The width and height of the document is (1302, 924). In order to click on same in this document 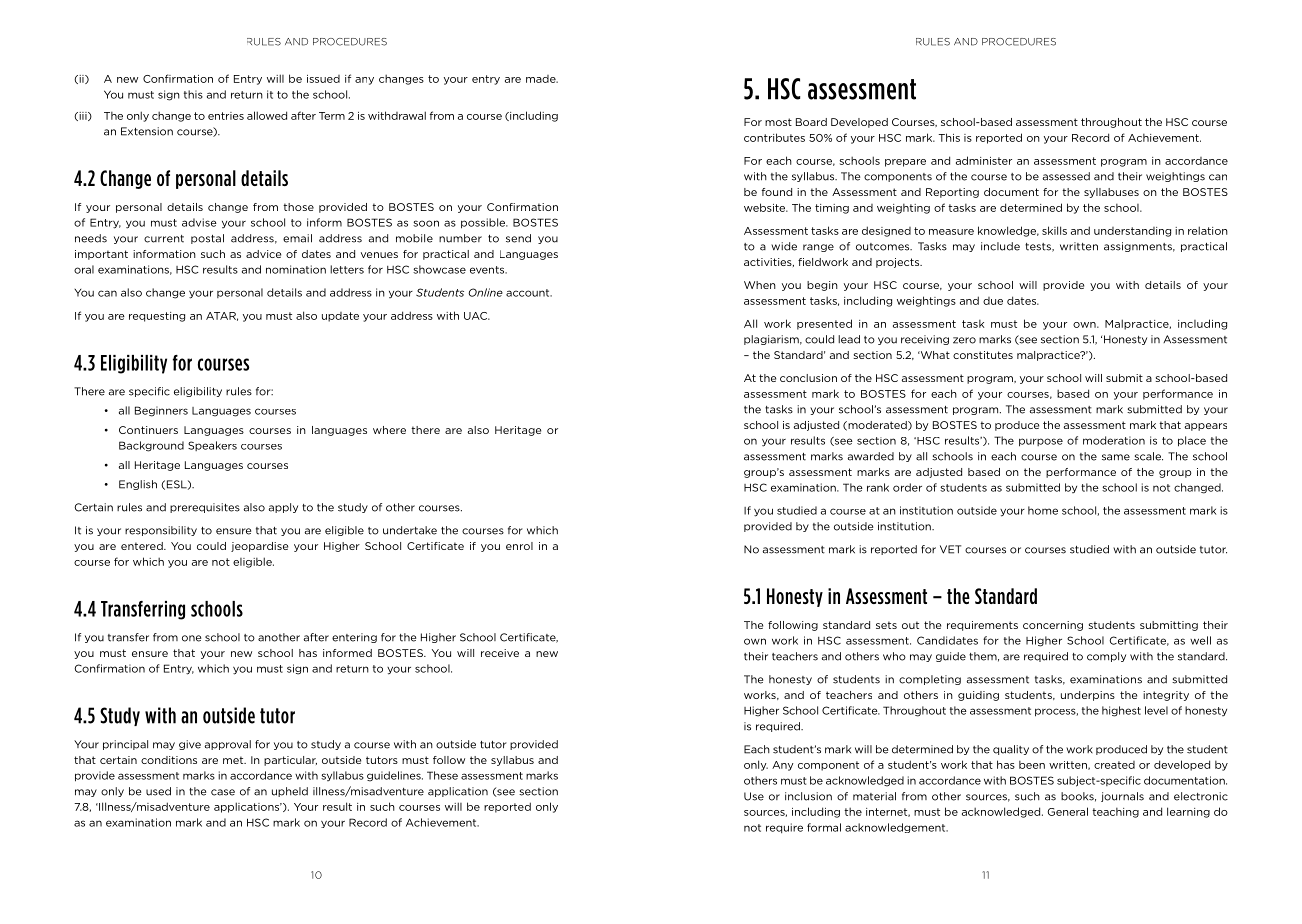, I will do `click(1116, 457)`.
